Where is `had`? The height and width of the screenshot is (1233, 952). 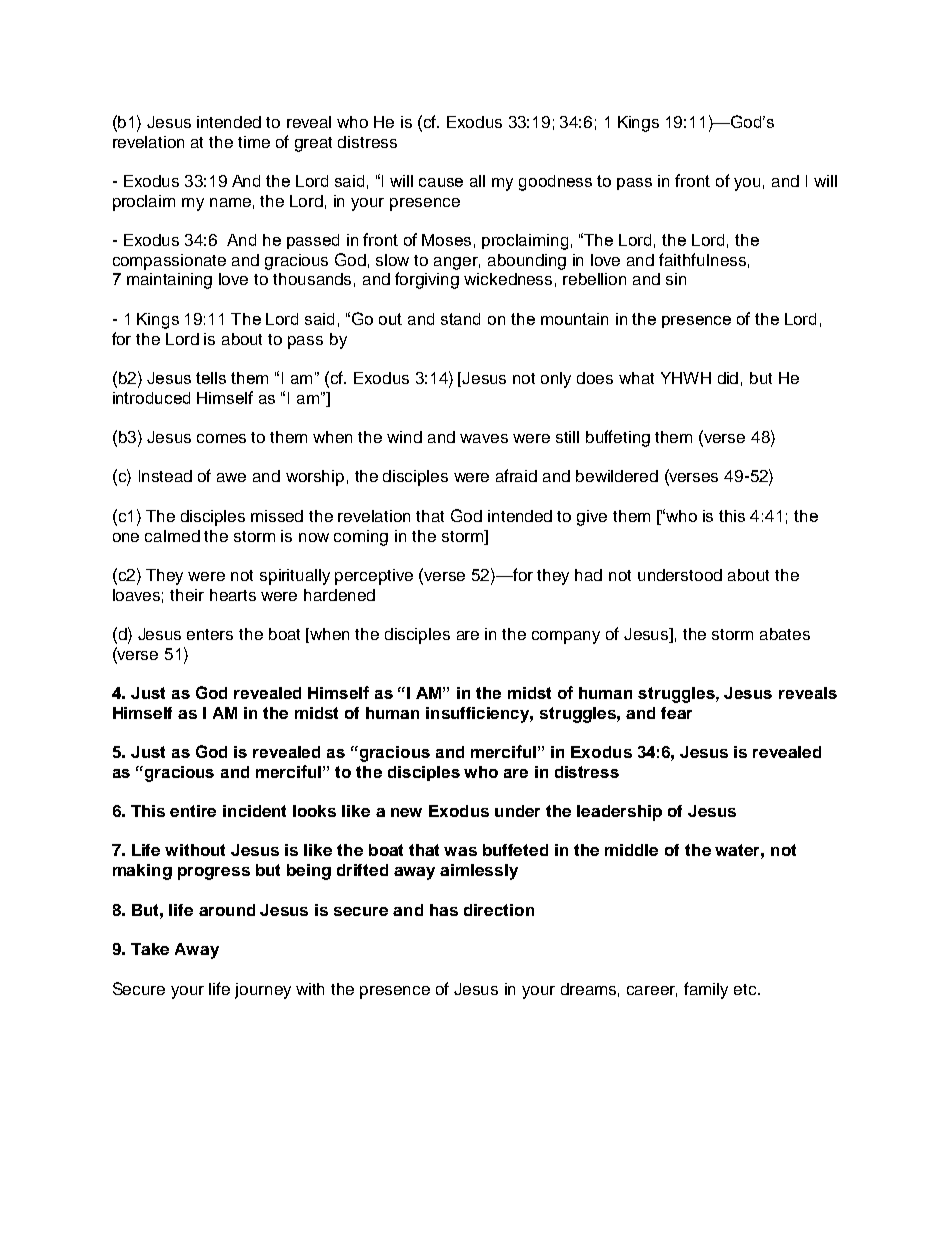
had is located at coordinates (588, 575).
